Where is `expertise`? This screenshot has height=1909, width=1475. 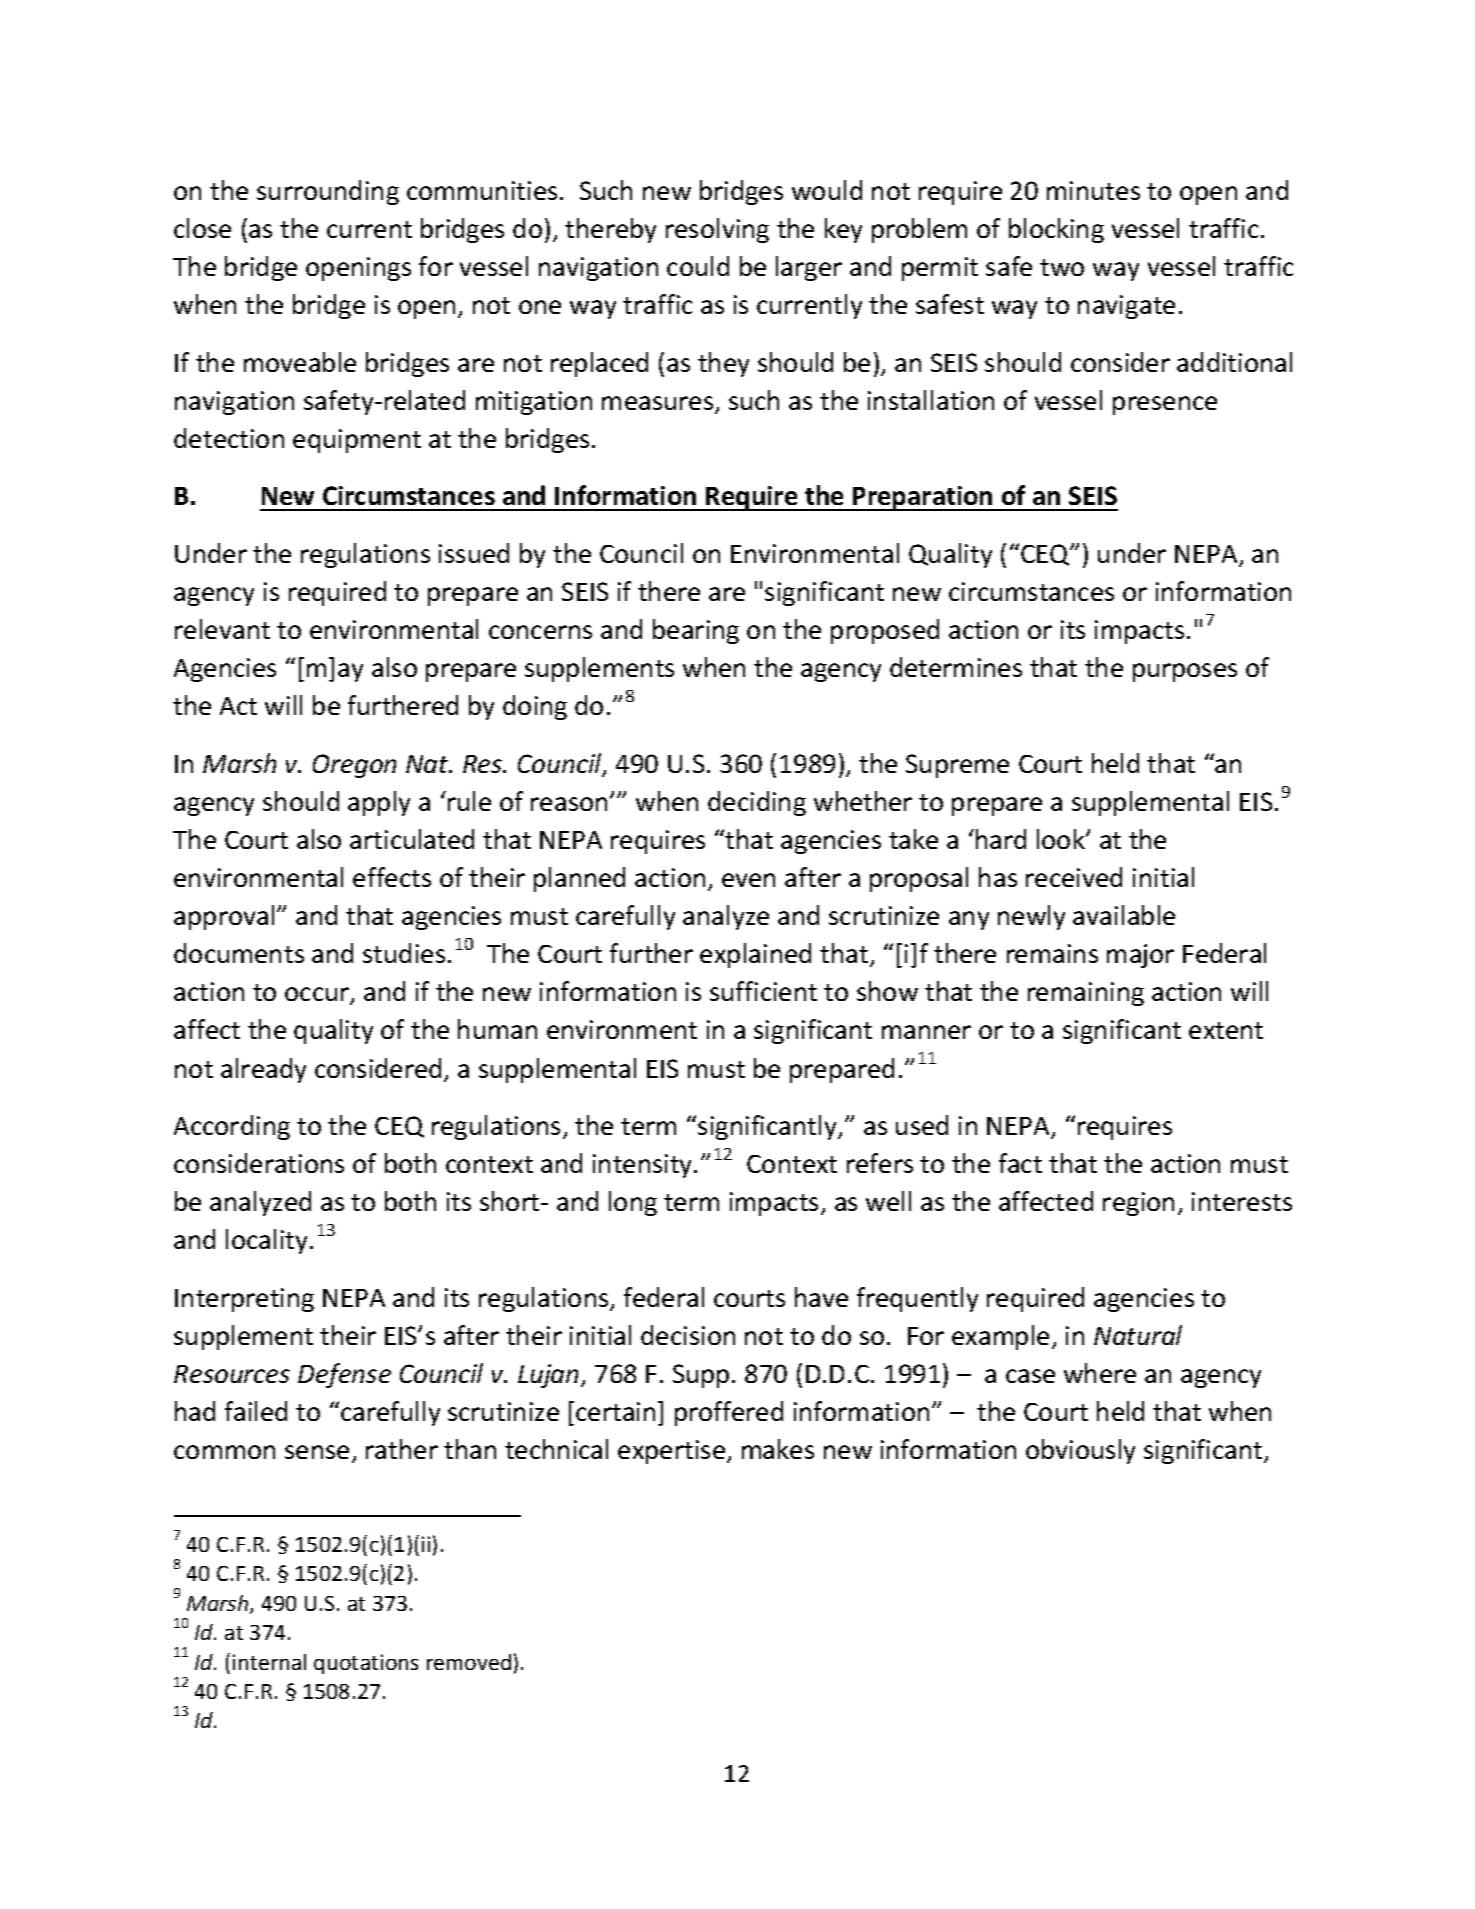
expertise is located at coordinates (673, 1452).
